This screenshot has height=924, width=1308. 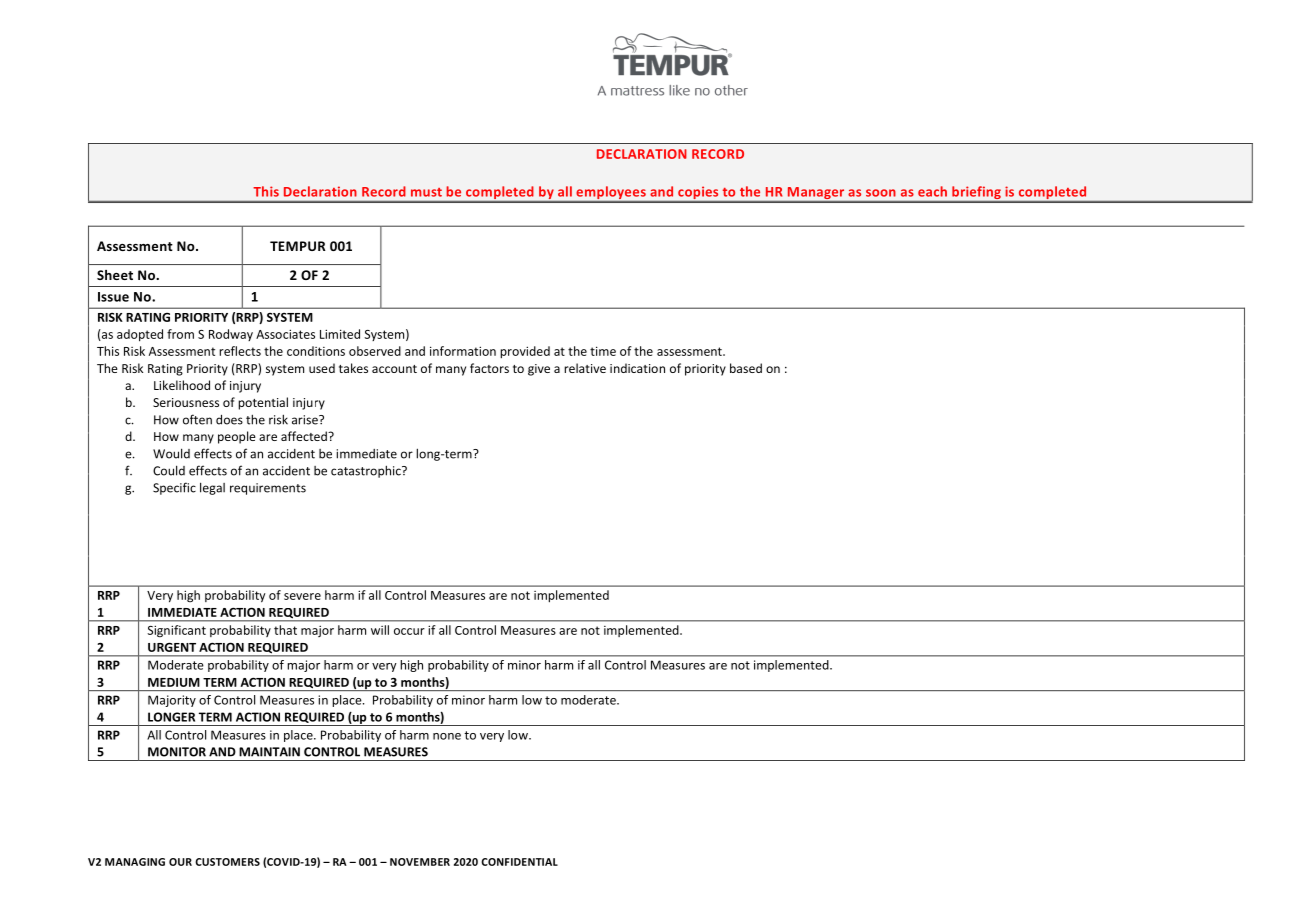 I want to click on will, so click(x=380, y=630).
